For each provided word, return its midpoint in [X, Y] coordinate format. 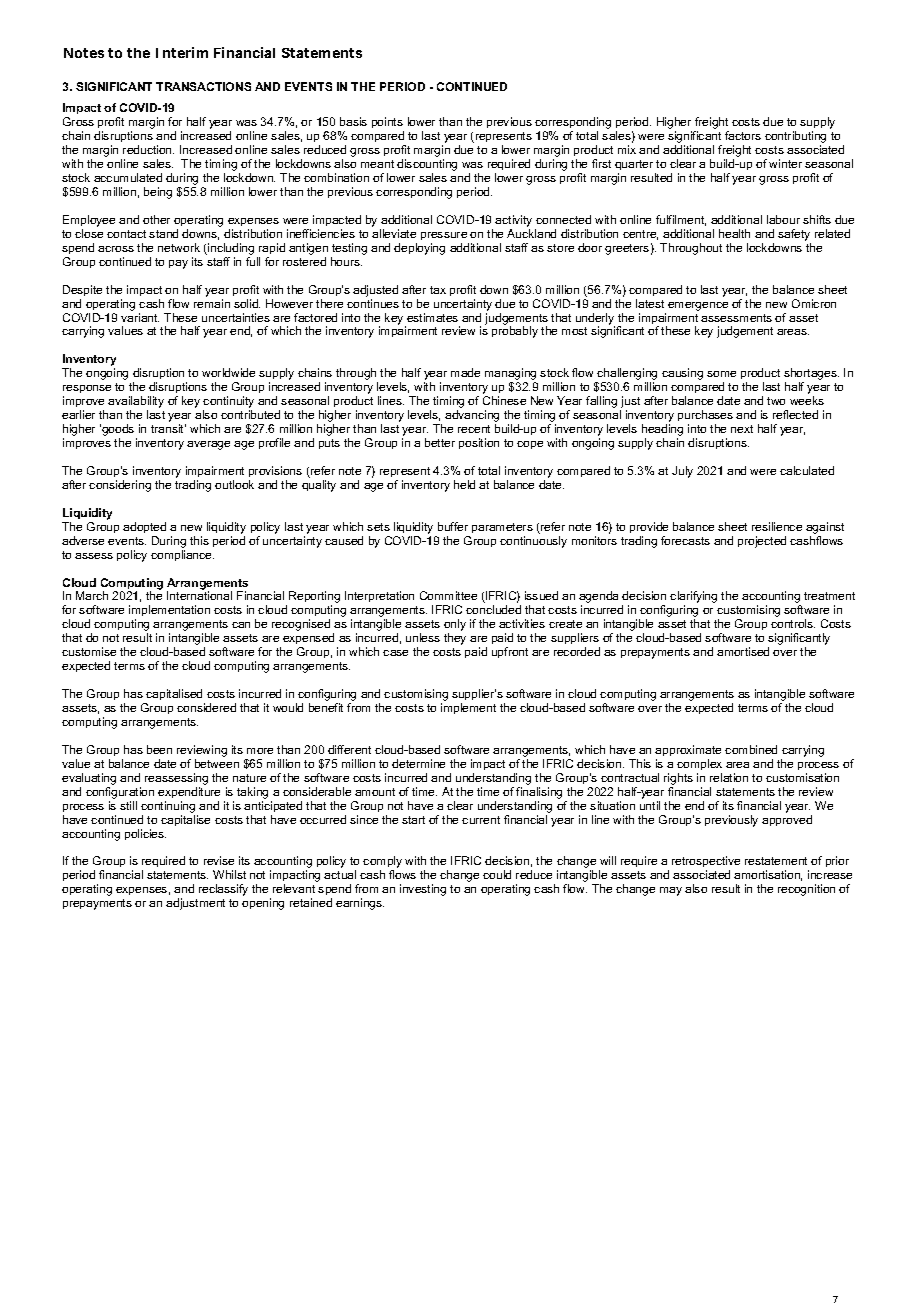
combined [751, 749]
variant [140, 317]
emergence [698, 306]
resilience [777, 526]
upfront [510, 652]
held [464, 484]
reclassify [223, 890]
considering [120, 486]
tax [438, 290]
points [388, 124]
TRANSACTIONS [203, 86]
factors [743, 135]
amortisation [768, 875]
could [497, 874]
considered [206, 707]
